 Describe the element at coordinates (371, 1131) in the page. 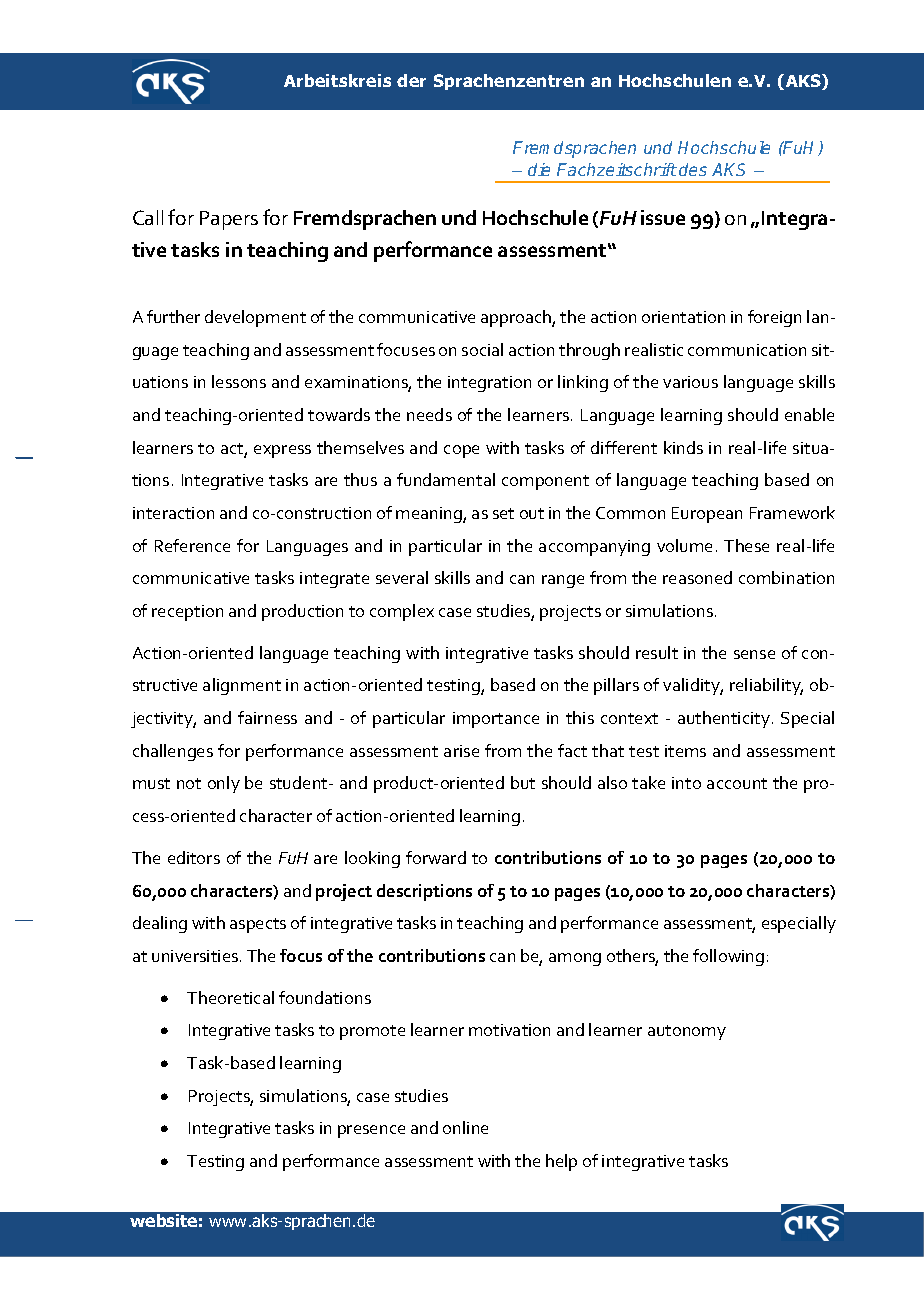

I see `presence` at that location.
